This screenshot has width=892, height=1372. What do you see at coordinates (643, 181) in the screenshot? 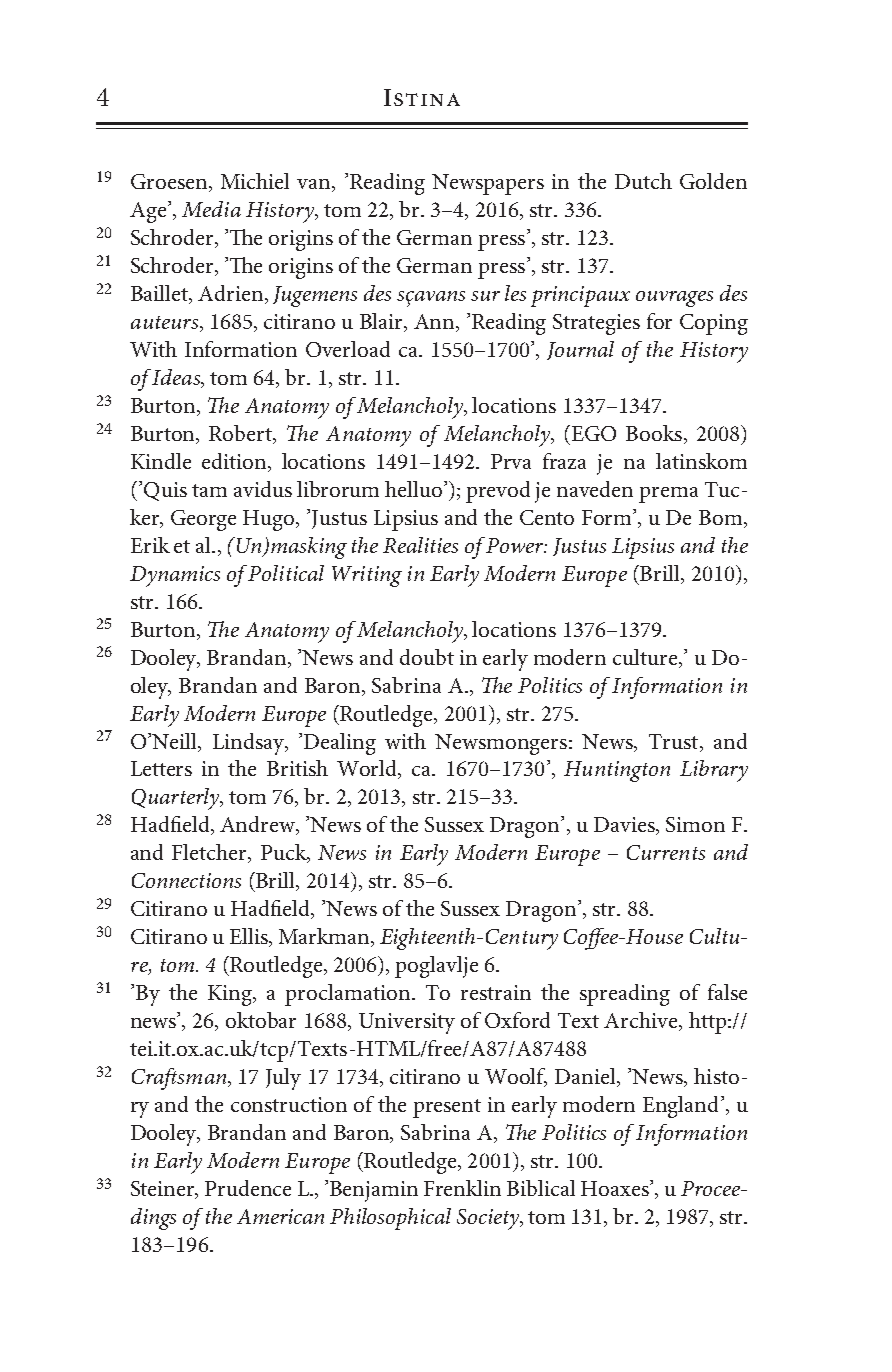
I see `Dutch` at bounding box center [643, 181].
